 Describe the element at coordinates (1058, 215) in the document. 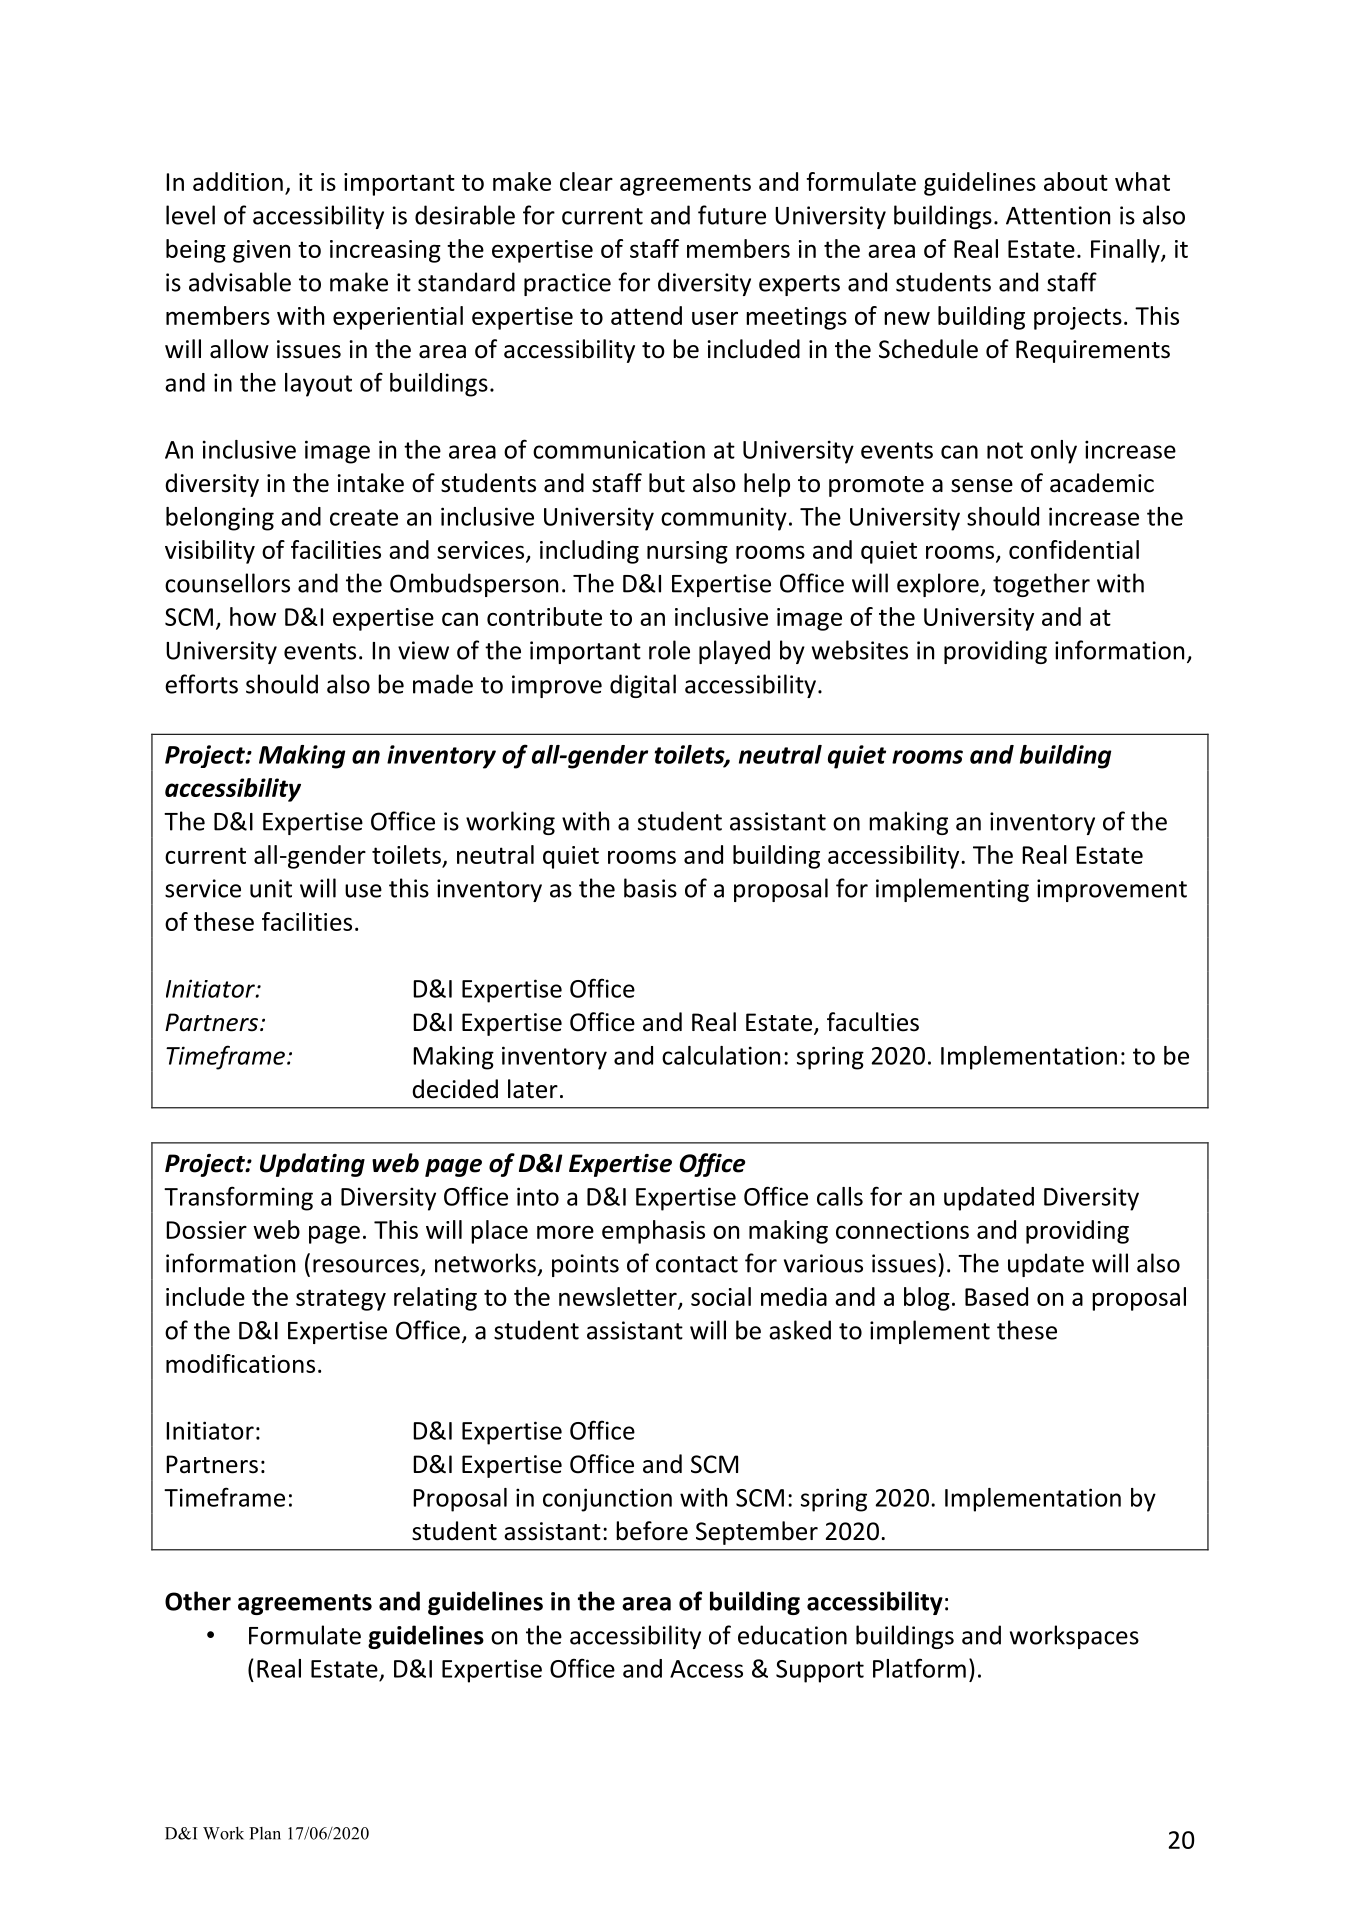

I see `Attention` at that location.
